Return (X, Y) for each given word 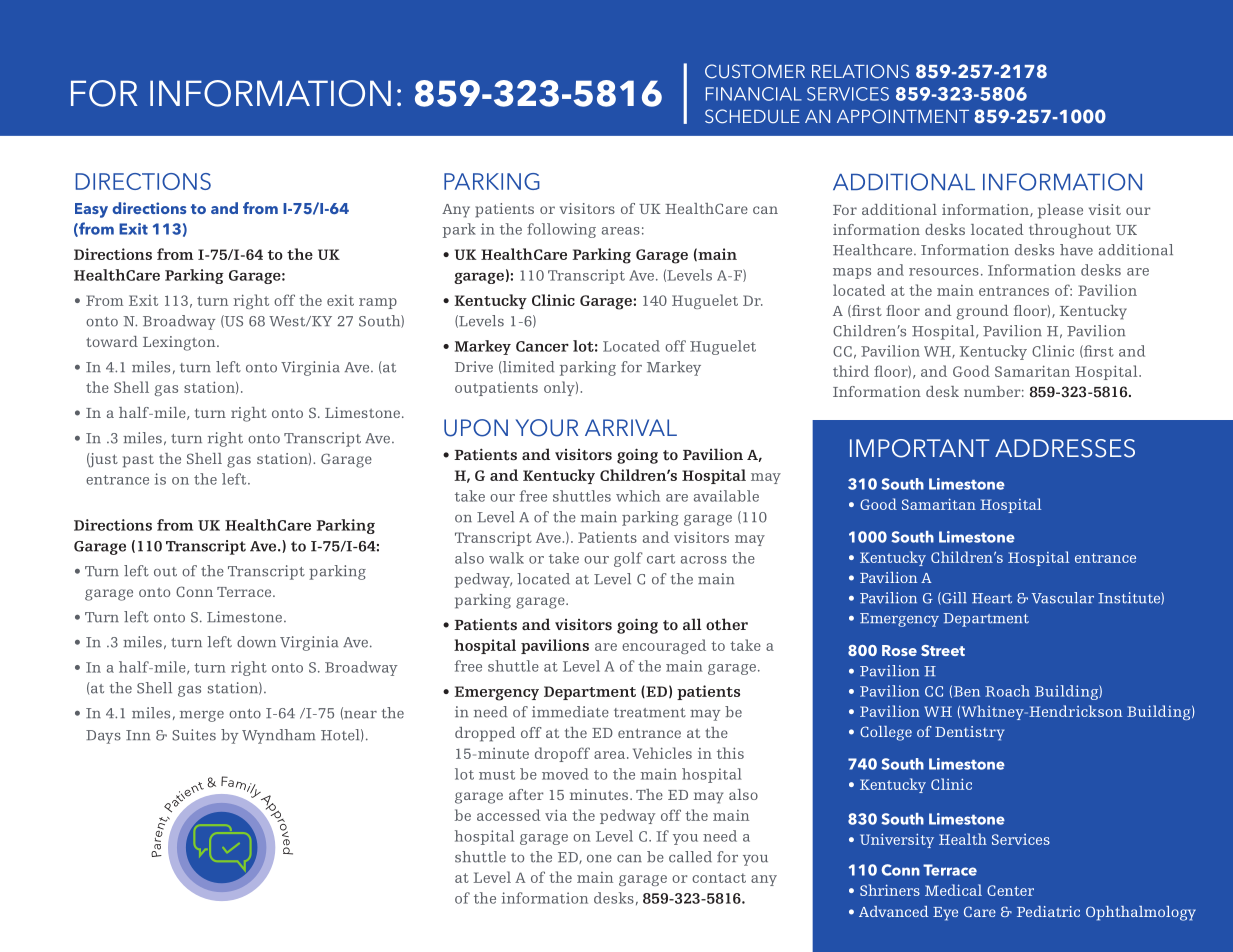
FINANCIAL (754, 94)
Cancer (542, 346)
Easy (91, 210)
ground (982, 312)
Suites (194, 735)
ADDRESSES (1065, 448)
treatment (650, 713)
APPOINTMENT (903, 116)
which (638, 496)
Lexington (180, 343)
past (138, 461)
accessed (509, 815)
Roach (1007, 691)
